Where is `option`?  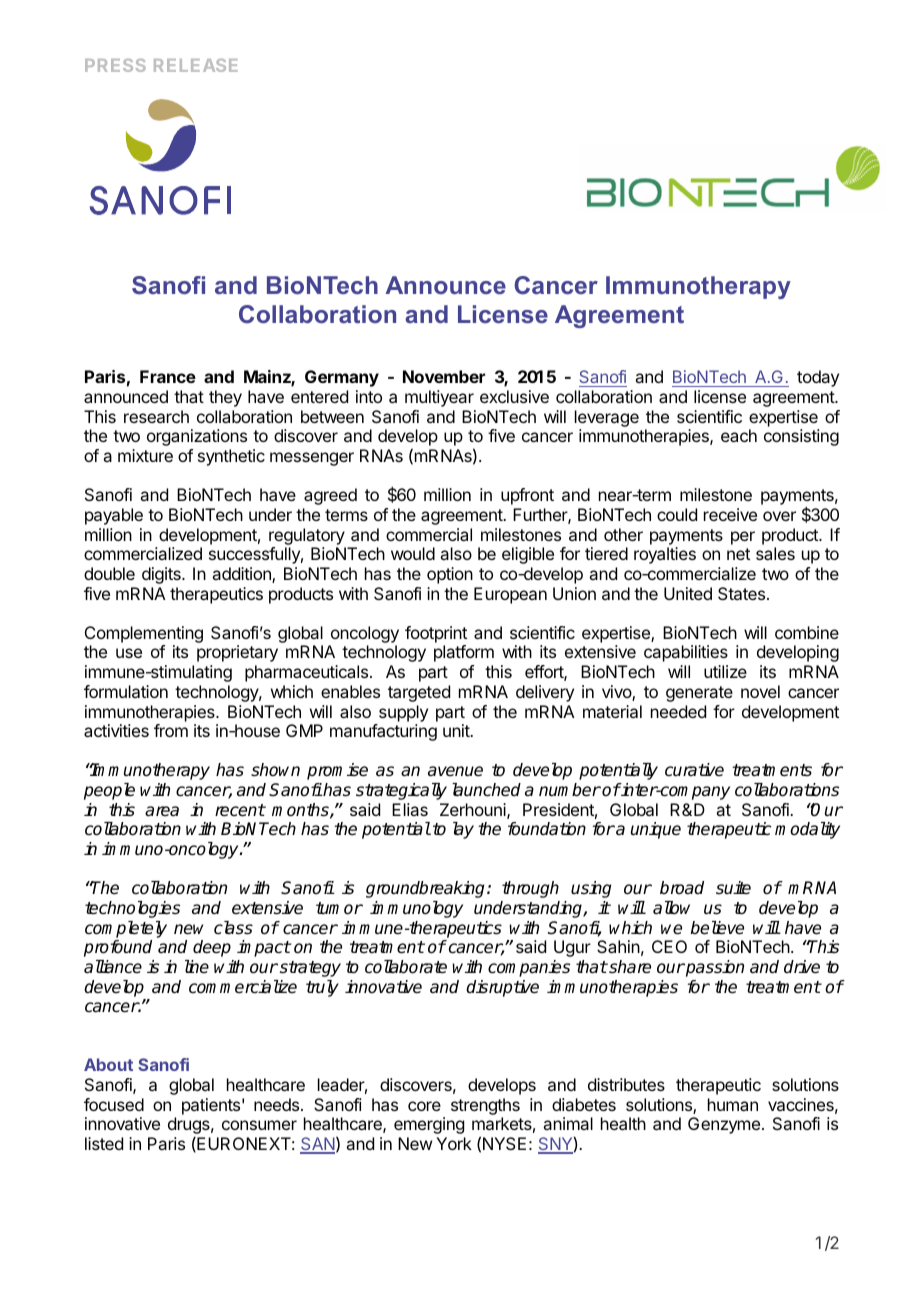
option is located at coordinates (450, 575).
